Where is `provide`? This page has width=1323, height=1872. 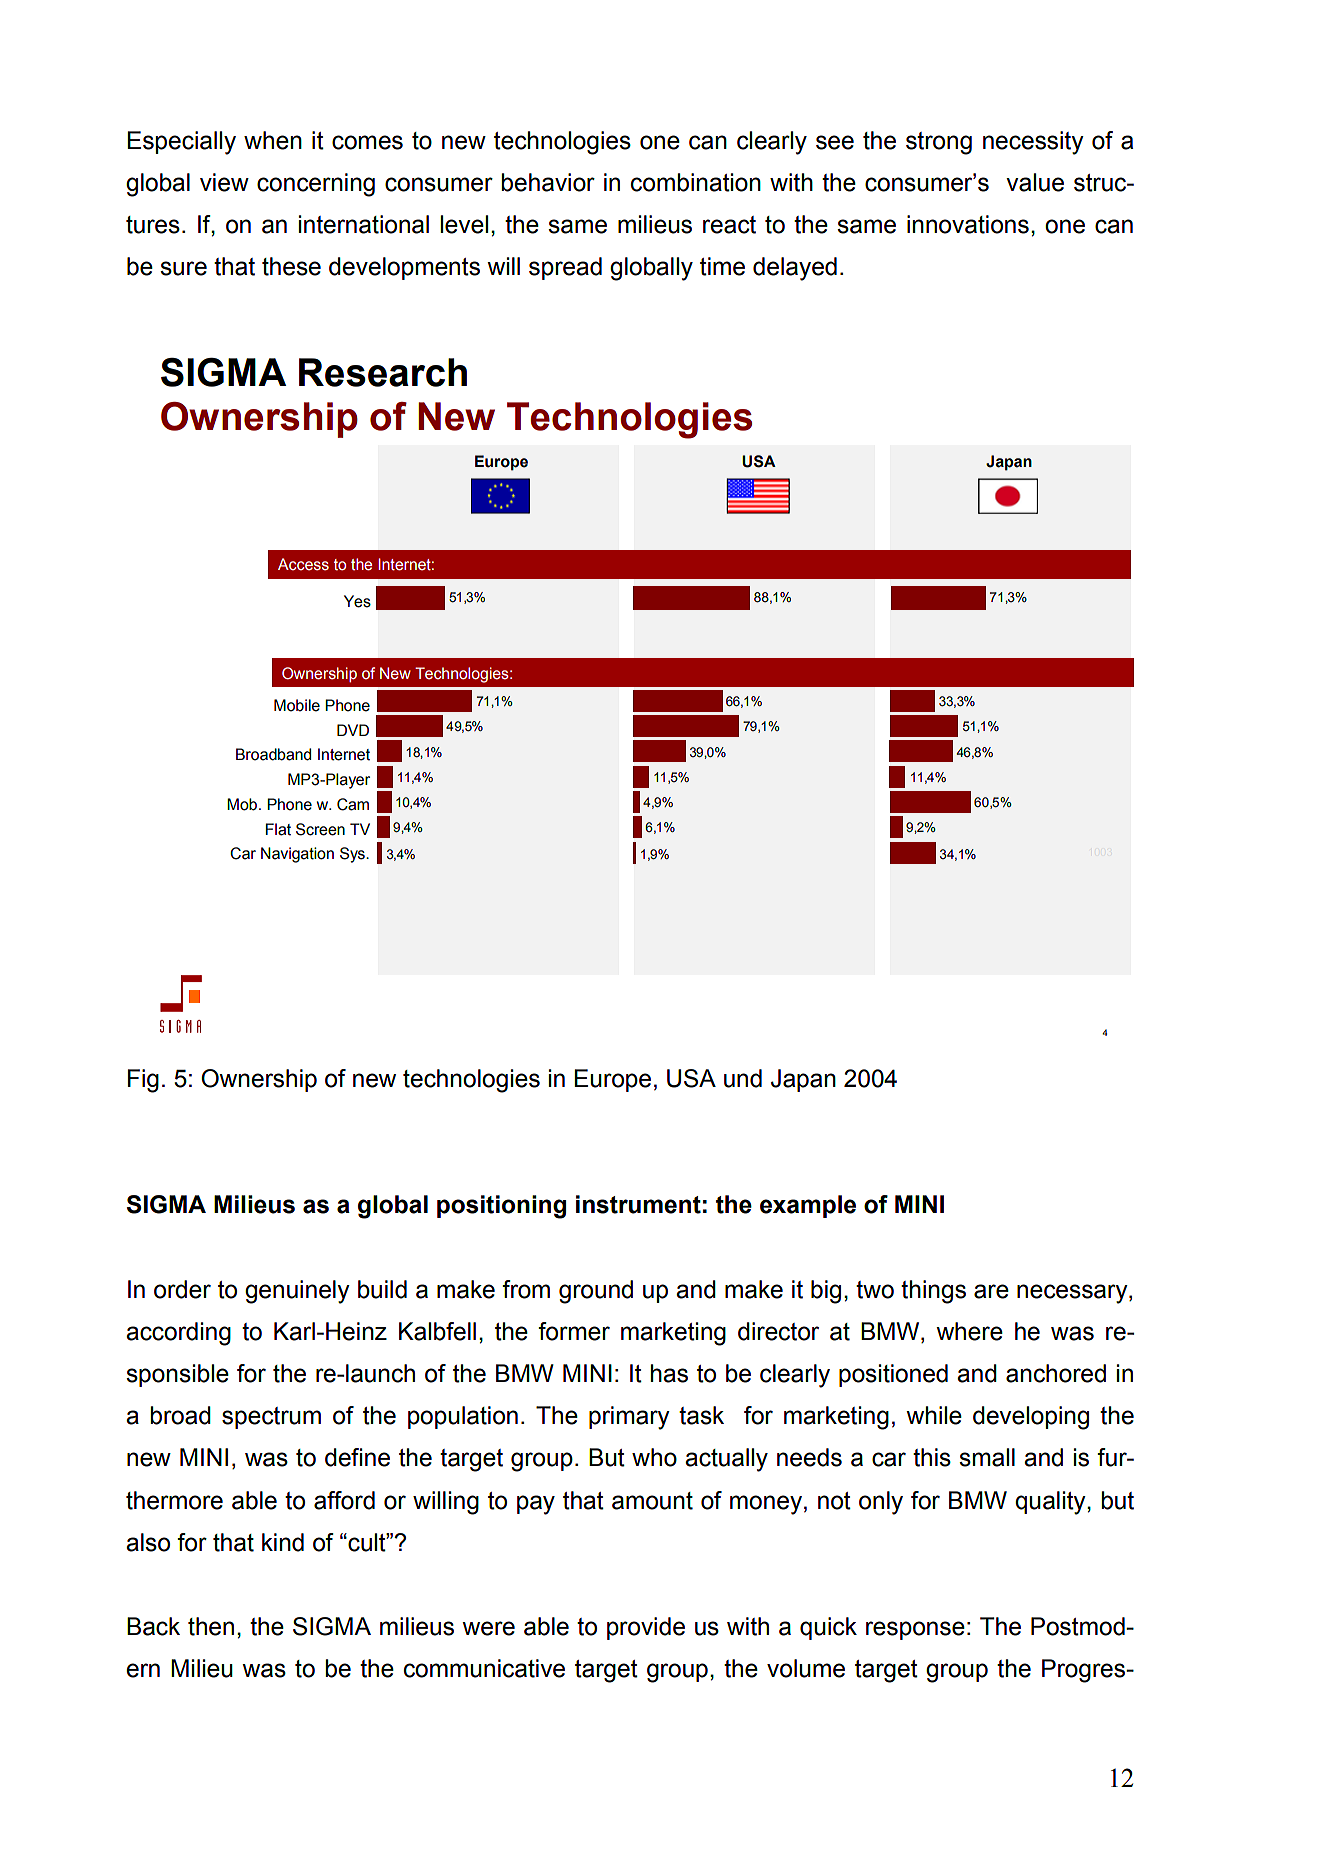
provide is located at coordinates (646, 1628).
